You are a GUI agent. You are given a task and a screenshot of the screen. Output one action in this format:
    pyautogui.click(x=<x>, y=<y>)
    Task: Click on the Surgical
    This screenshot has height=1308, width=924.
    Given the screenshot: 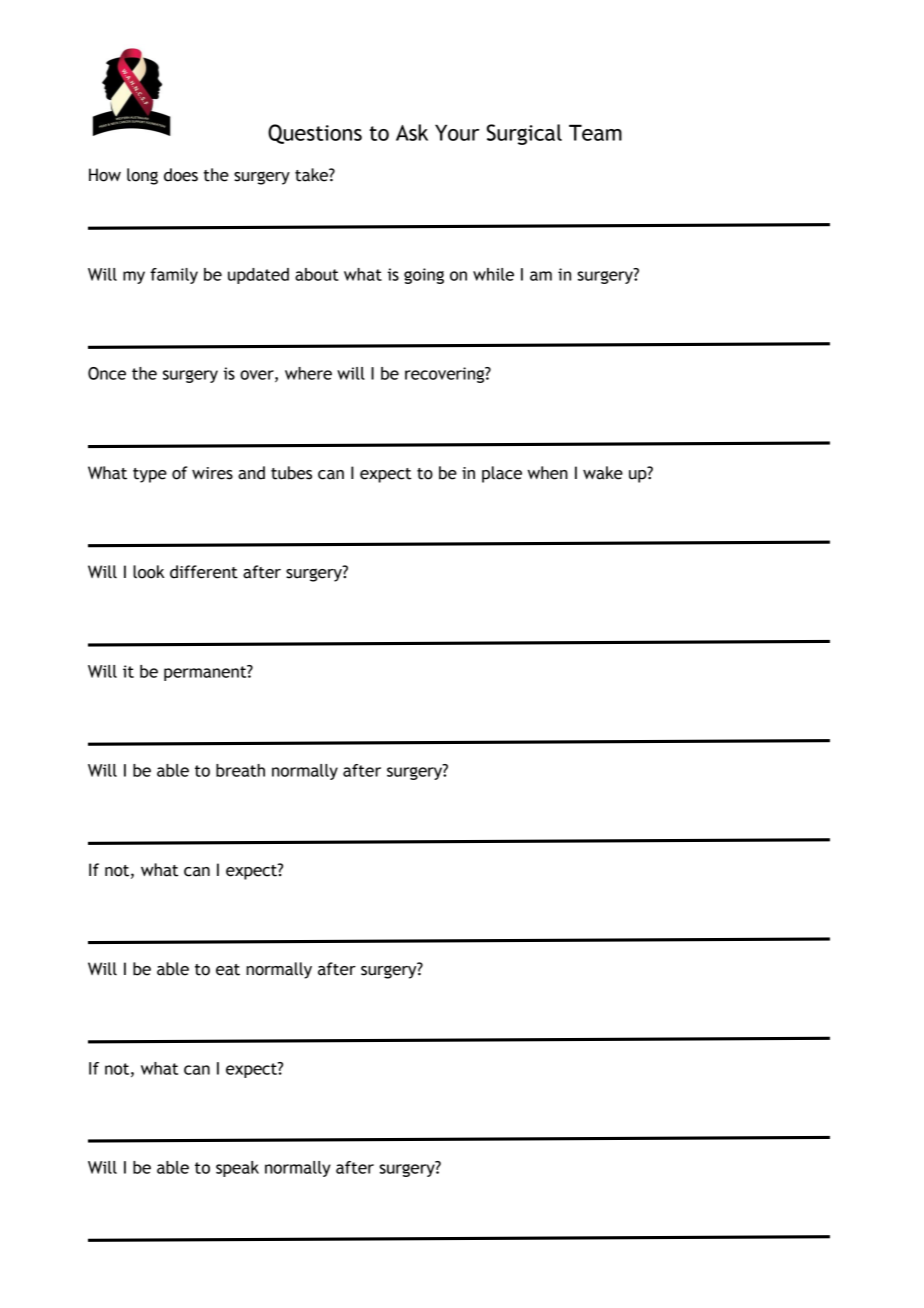 What is the action you would take?
    pyautogui.click(x=524, y=134)
